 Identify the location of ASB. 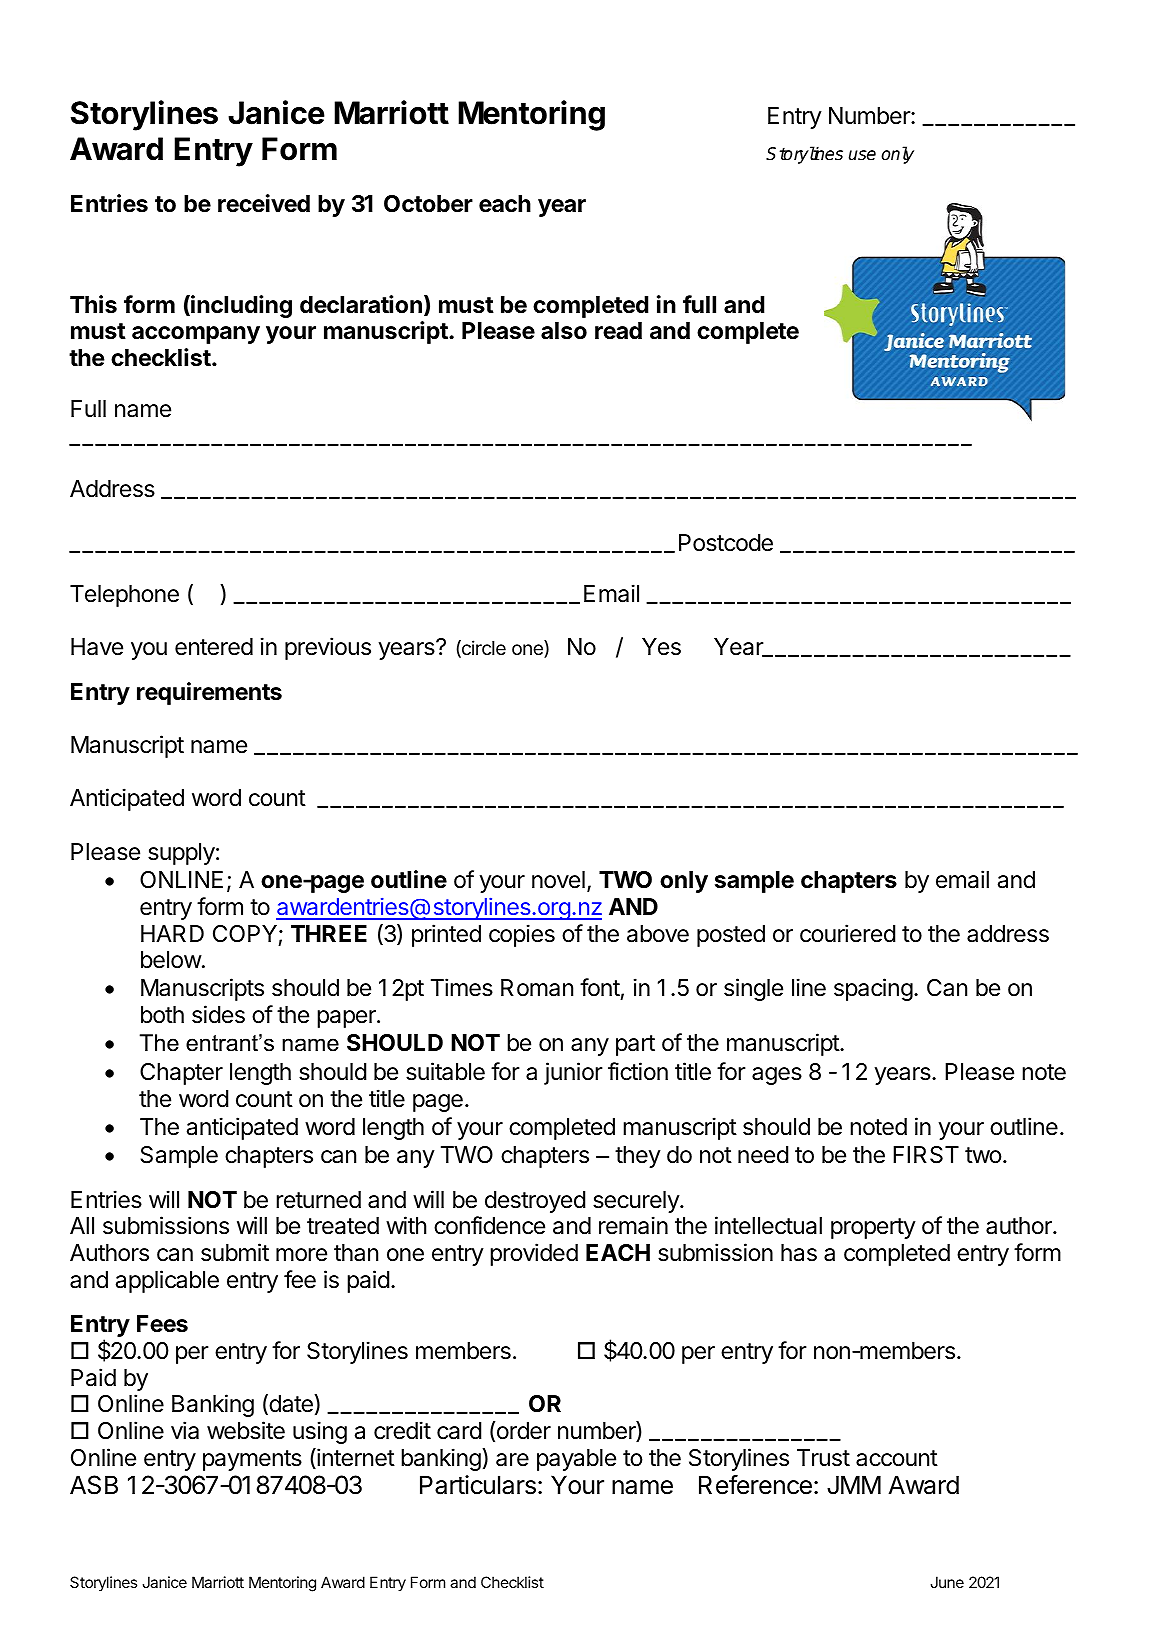
(94, 1485).
